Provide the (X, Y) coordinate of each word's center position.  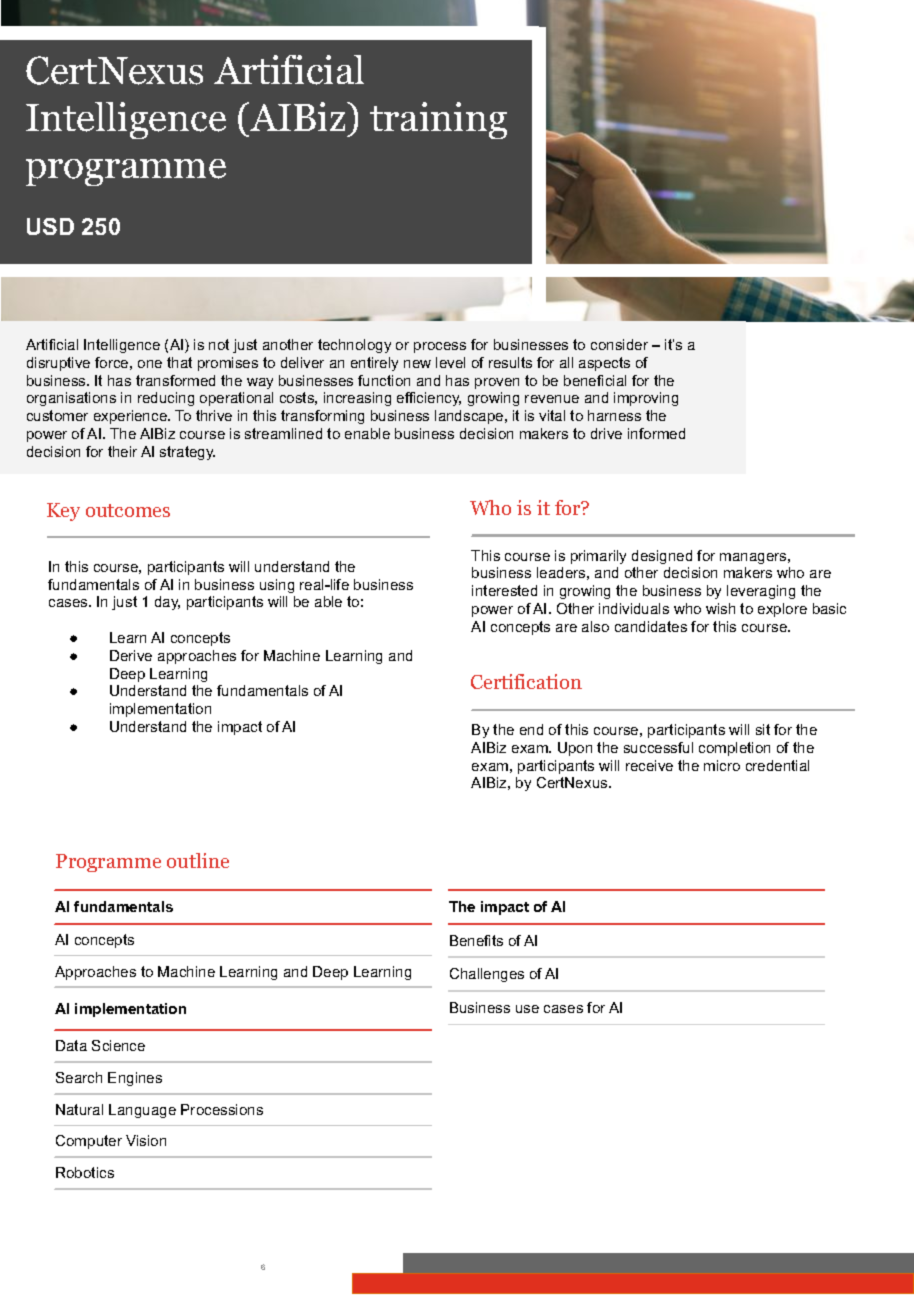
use (527, 1009)
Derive (131, 655)
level (450, 362)
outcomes (128, 510)
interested (504, 590)
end (531, 729)
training (438, 120)
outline (198, 860)
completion (734, 749)
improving (646, 399)
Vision (146, 1140)
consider (619, 344)
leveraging (761, 592)
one (150, 364)
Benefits (476, 940)
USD (50, 226)
